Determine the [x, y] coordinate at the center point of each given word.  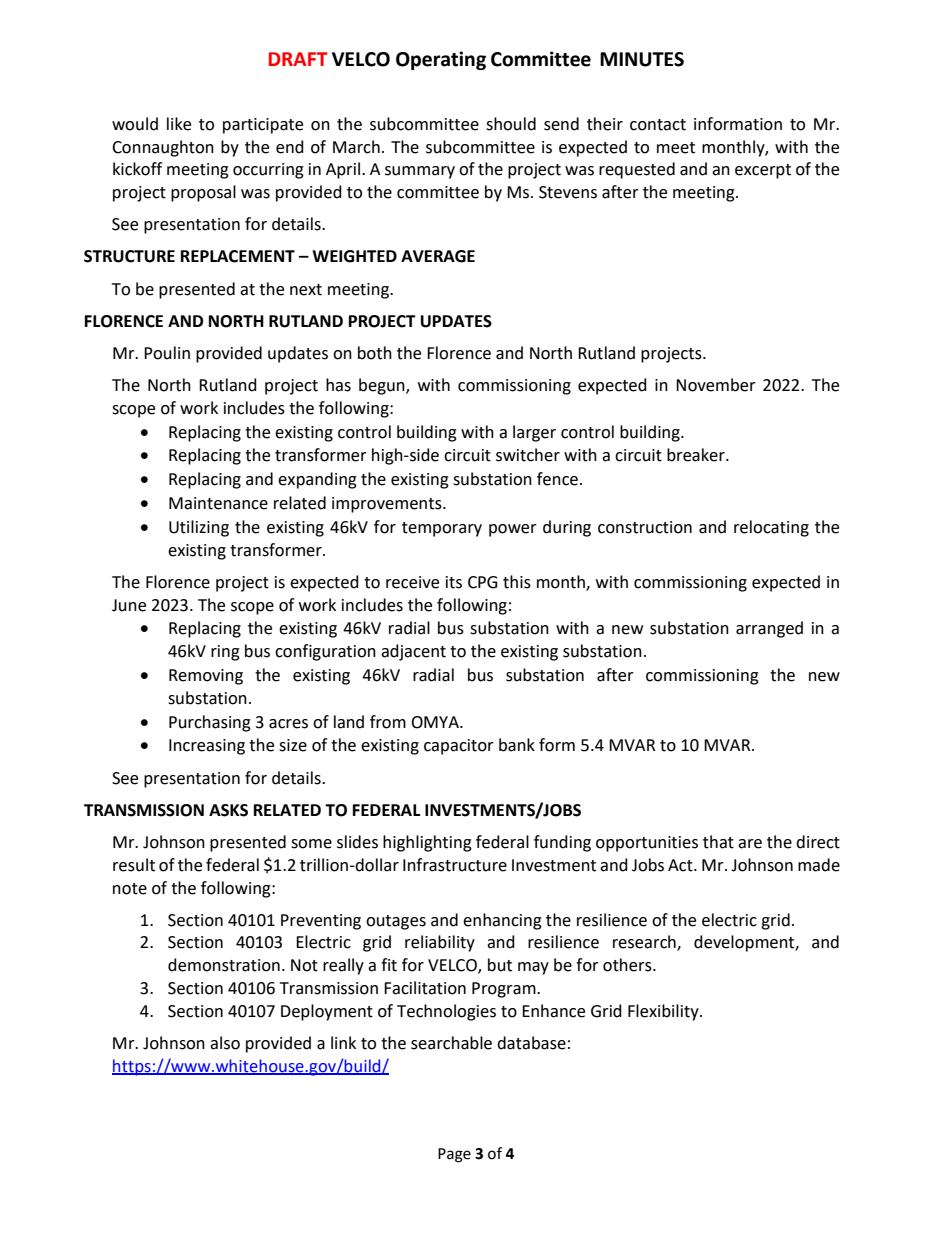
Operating [441, 60]
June [129, 605]
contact [658, 125]
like [179, 124]
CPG [483, 582]
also [225, 1043]
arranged [769, 629]
